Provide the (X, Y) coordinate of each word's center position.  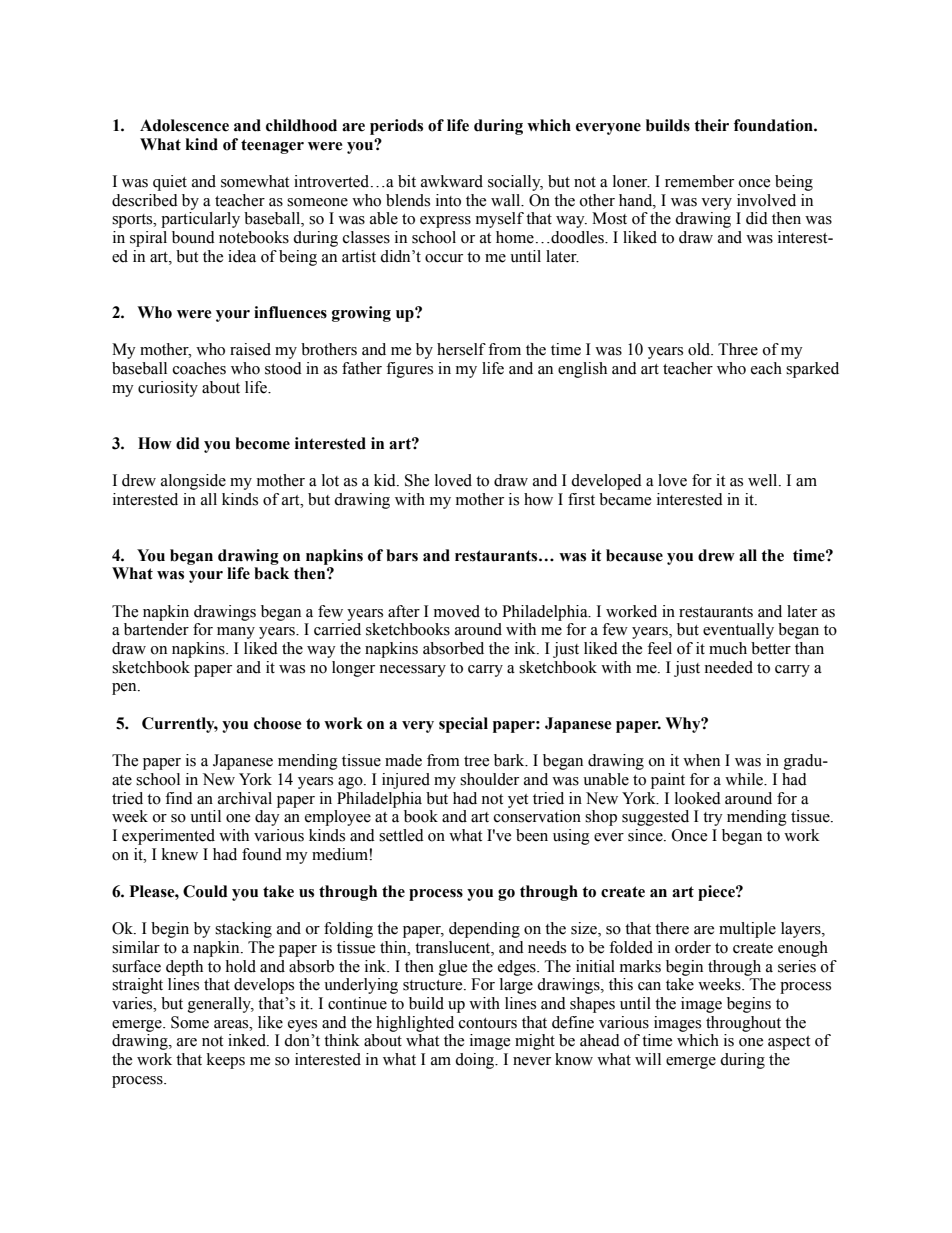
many (236, 633)
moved (457, 611)
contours (488, 1023)
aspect (789, 1043)
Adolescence (184, 125)
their (711, 125)
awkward (452, 181)
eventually (738, 631)
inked (248, 1040)
